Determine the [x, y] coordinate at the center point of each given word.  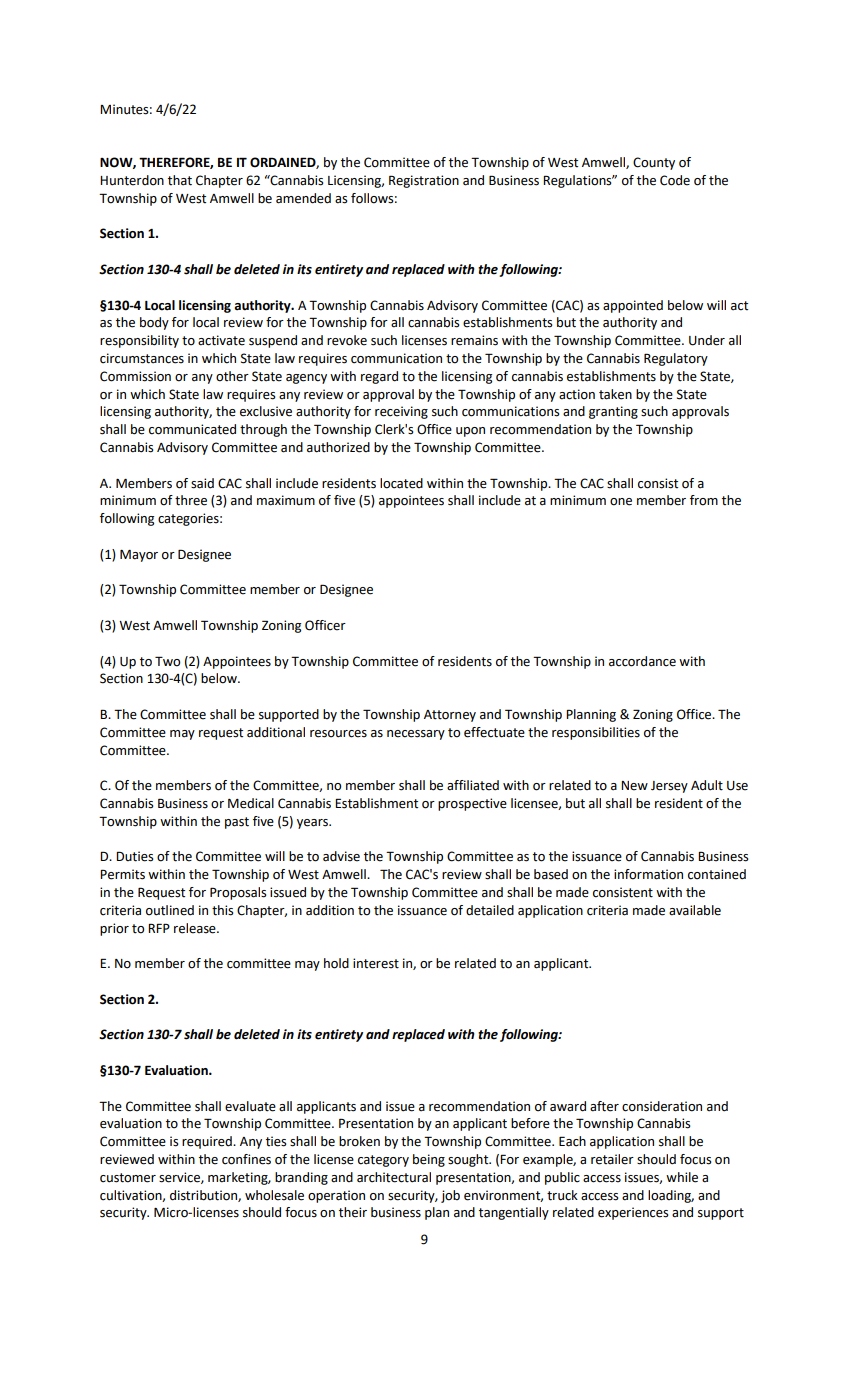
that [180, 180]
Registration [424, 181]
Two [167, 661]
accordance [642, 661]
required [208, 1142]
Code [675, 180]
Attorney [450, 716]
